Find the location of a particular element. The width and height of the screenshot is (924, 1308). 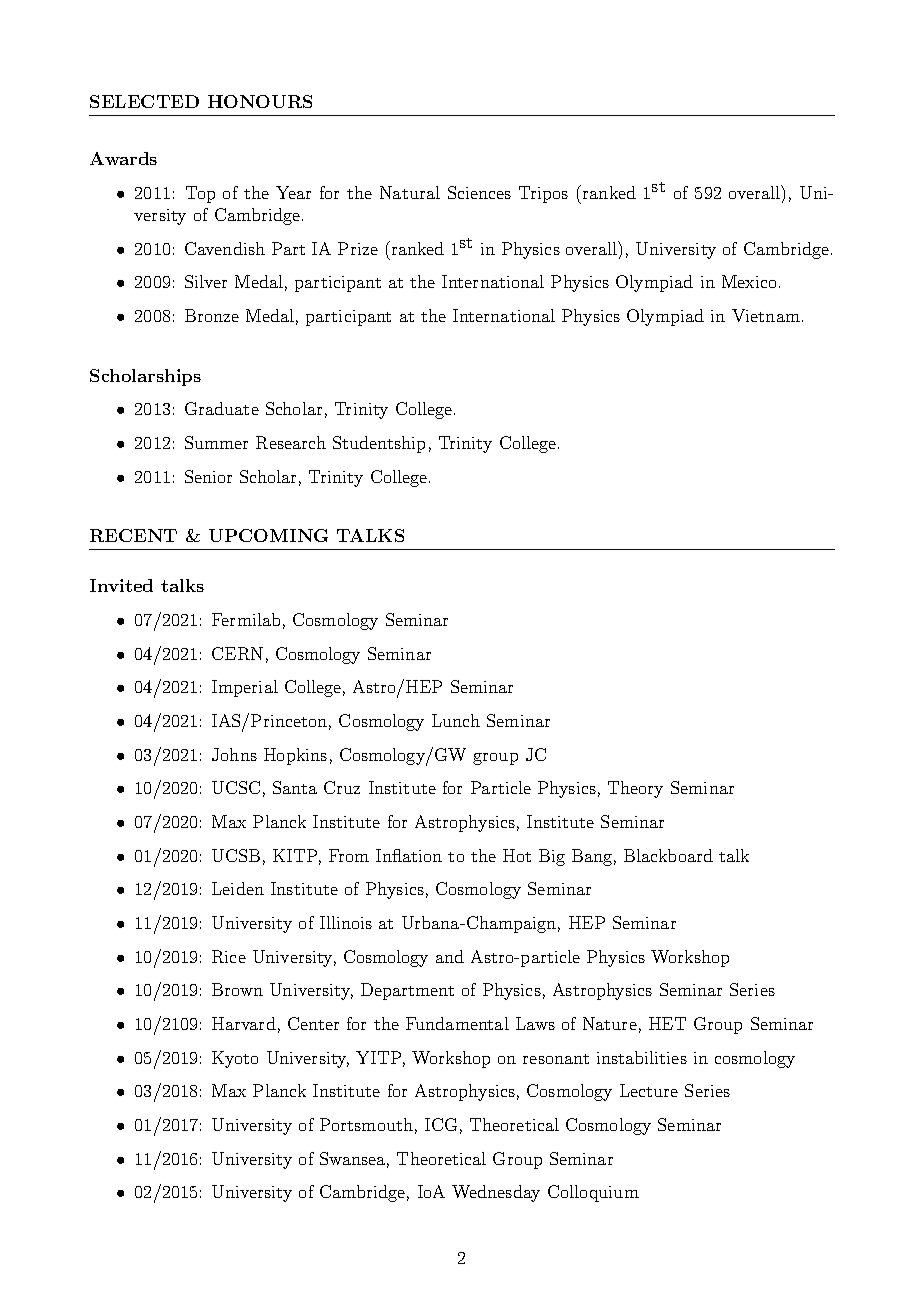

Natural is located at coordinates (410, 192).
